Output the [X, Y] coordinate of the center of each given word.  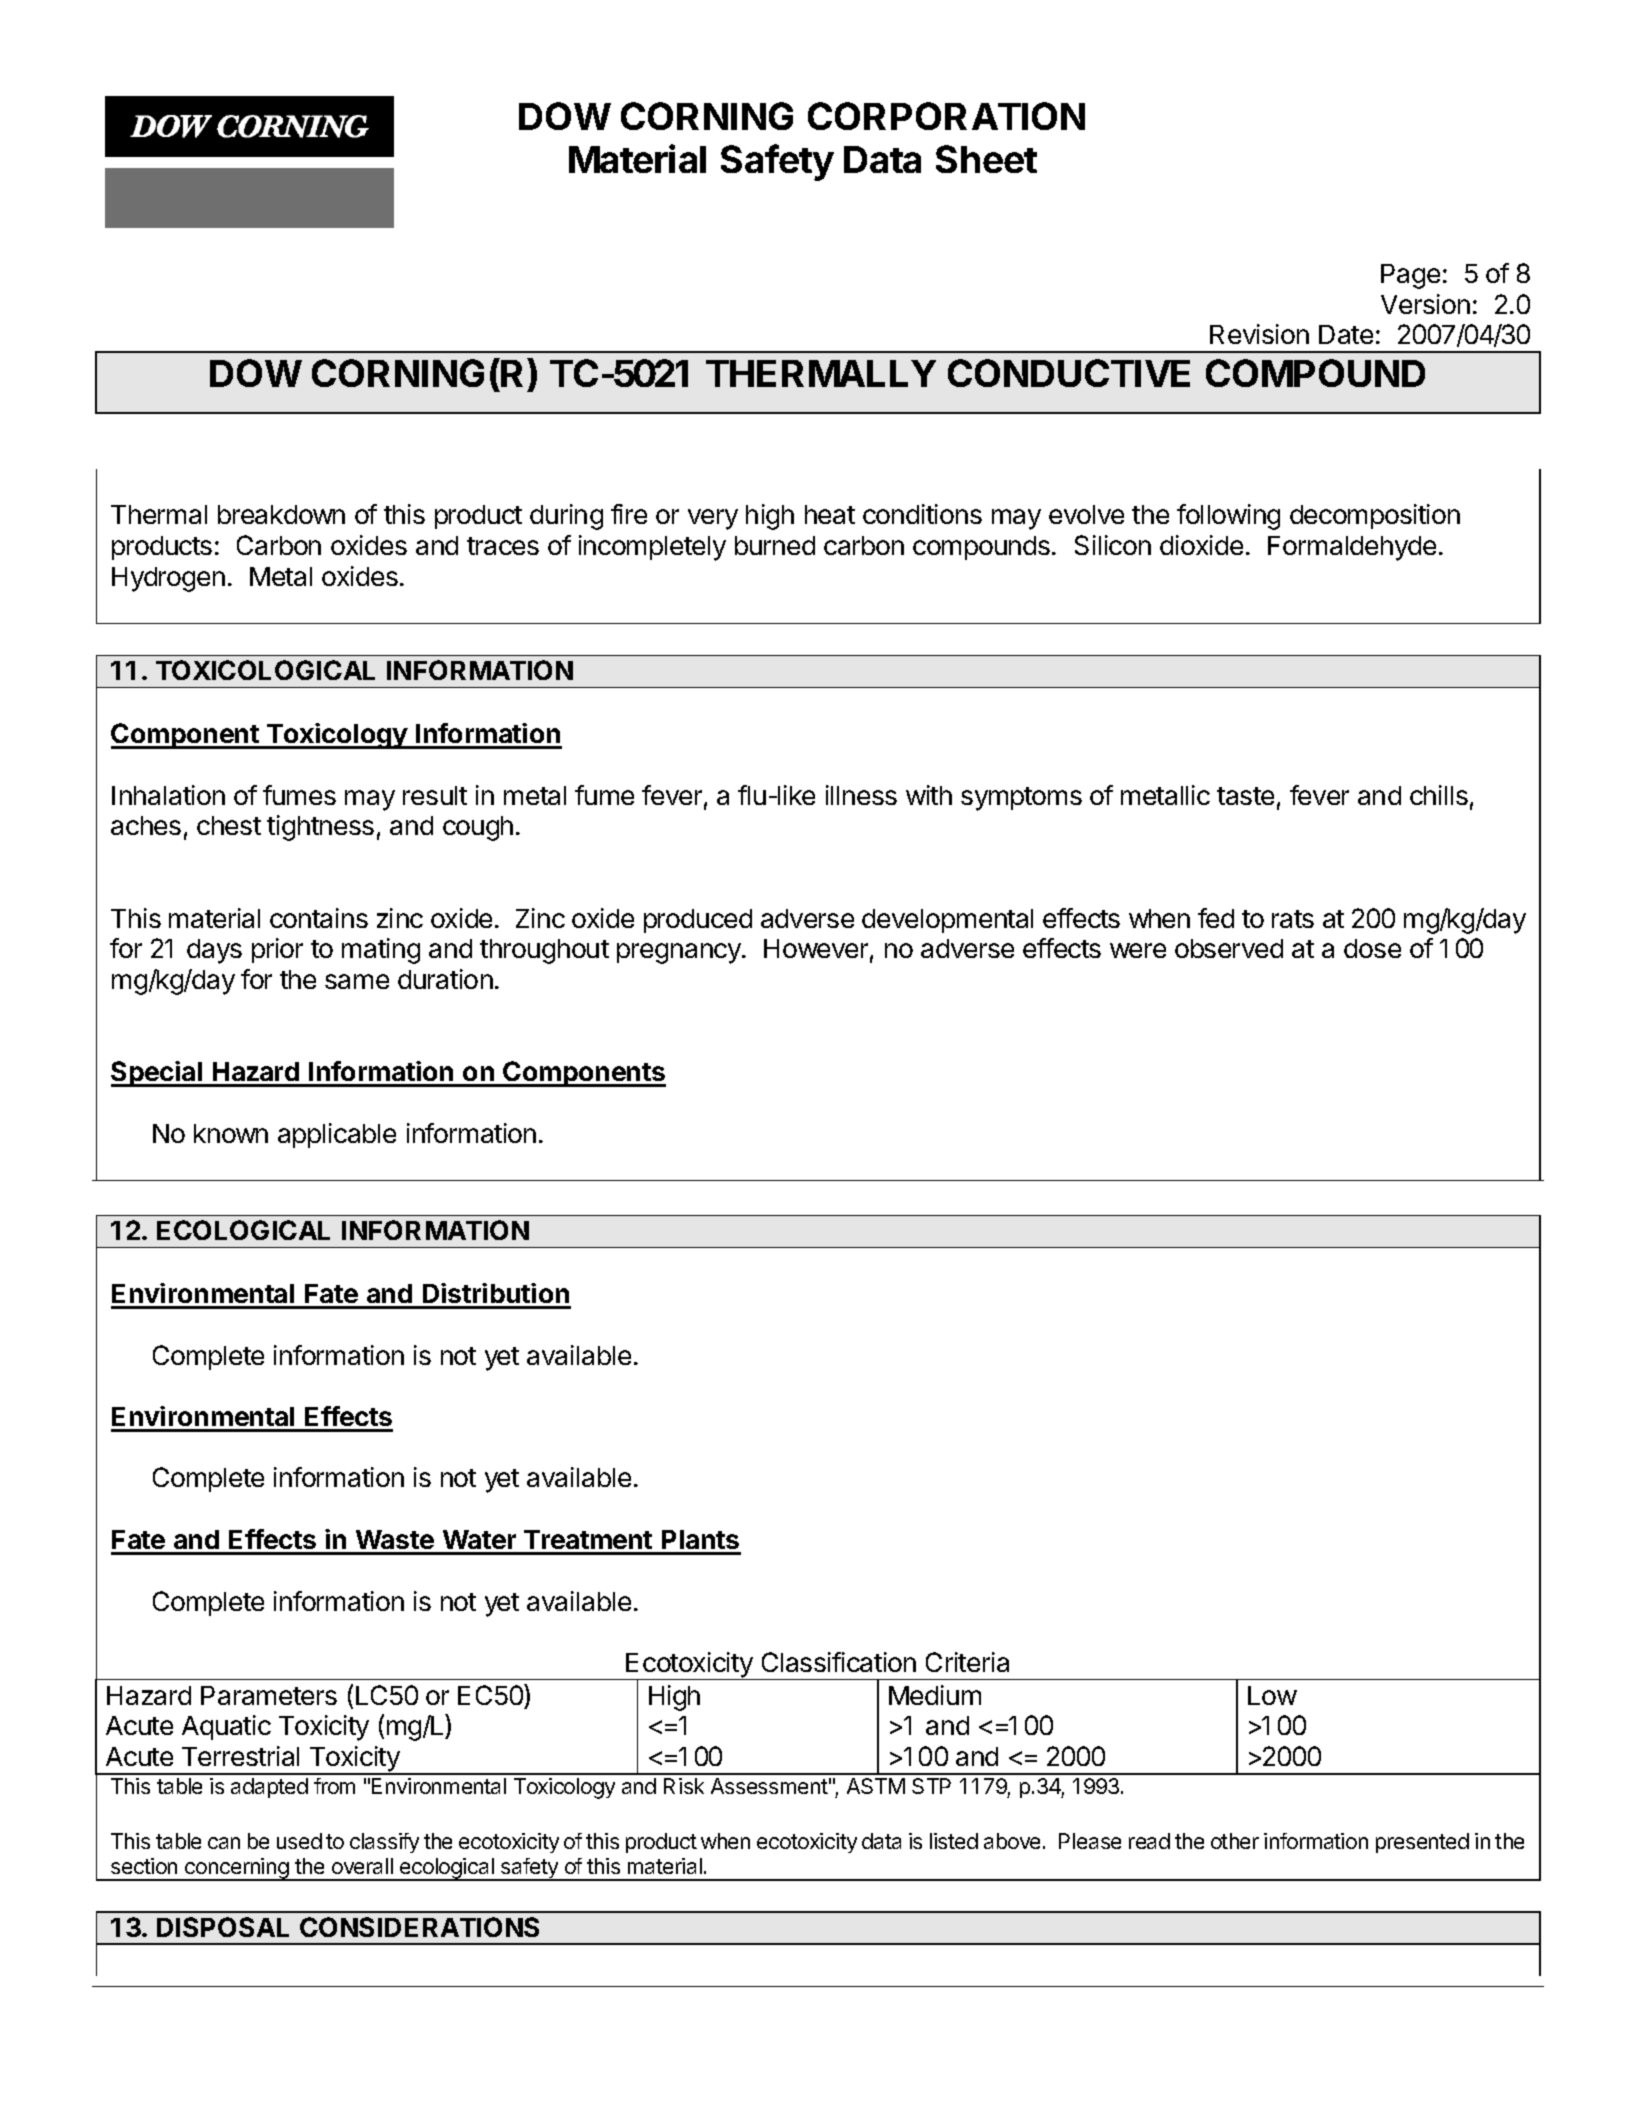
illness [861, 795]
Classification [839, 1662]
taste [1245, 796]
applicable [337, 1135]
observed [1229, 948]
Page [1410, 276]
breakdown [281, 514]
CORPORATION [946, 116]
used [299, 1841]
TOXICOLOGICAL [265, 670]
